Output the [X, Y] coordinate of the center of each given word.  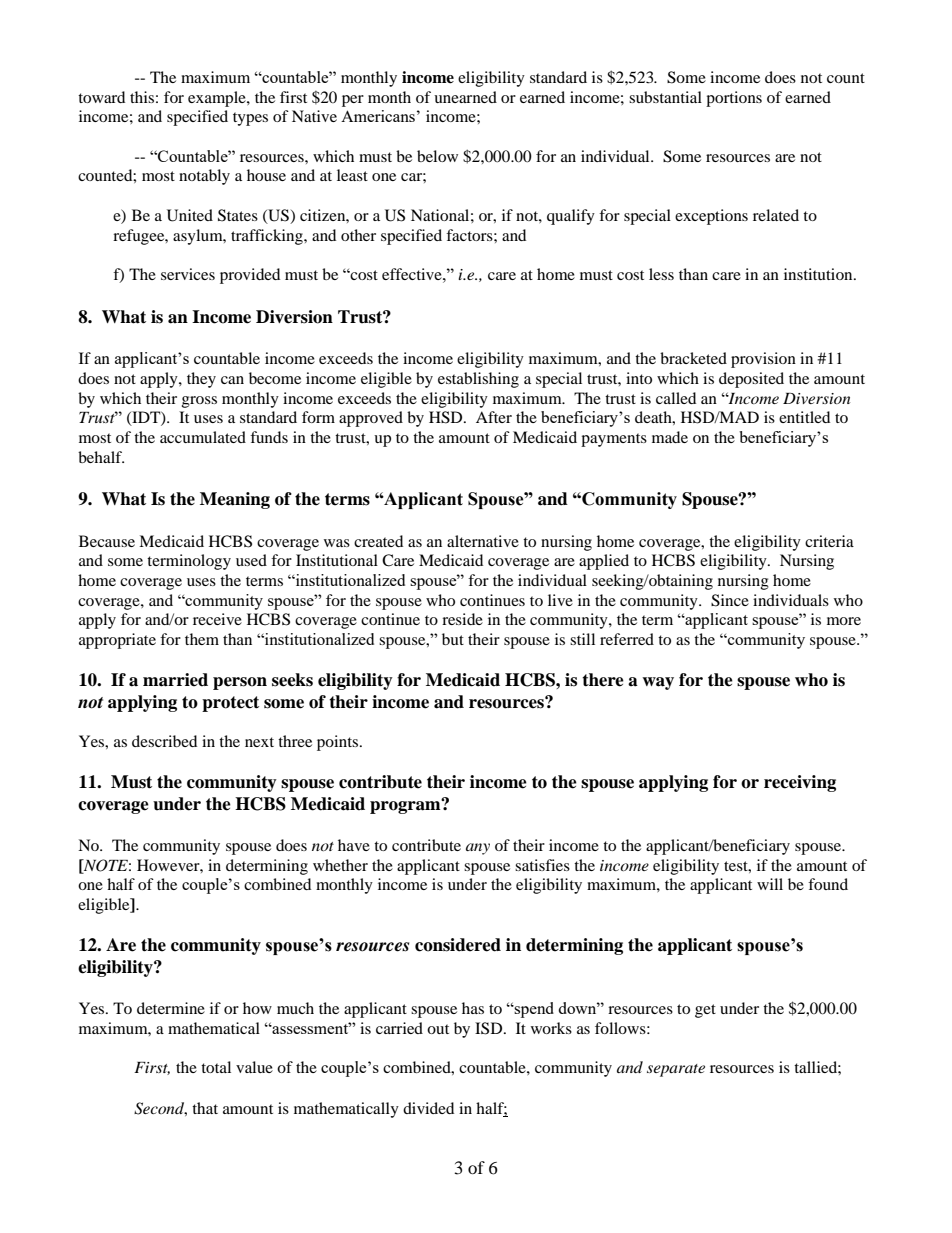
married [175, 680]
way [658, 683]
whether [340, 865]
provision [763, 360]
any [478, 849]
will [770, 884]
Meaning [235, 500]
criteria [829, 541]
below [437, 156]
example [218, 99]
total [216, 1067]
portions [734, 99]
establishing [478, 380]
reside [462, 619]
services [188, 274]
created [378, 541]
